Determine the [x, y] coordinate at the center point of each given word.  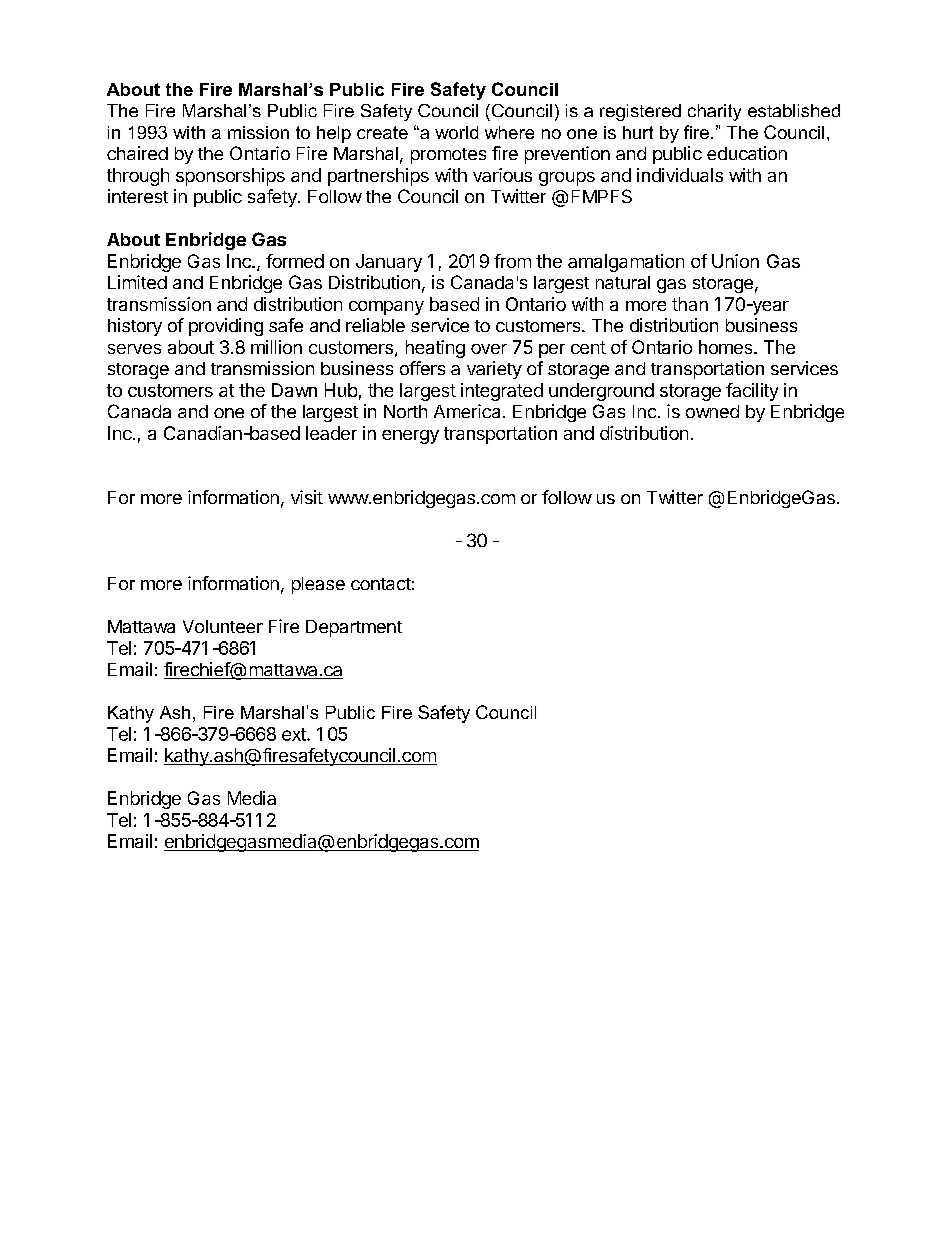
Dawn [294, 390]
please [318, 585]
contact [381, 584]
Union [735, 261]
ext [295, 734]
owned [712, 411]
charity [714, 112]
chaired [137, 153]
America [467, 411]
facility [752, 392]
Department [354, 628]
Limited [137, 282]
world [456, 132]
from [512, 261]
